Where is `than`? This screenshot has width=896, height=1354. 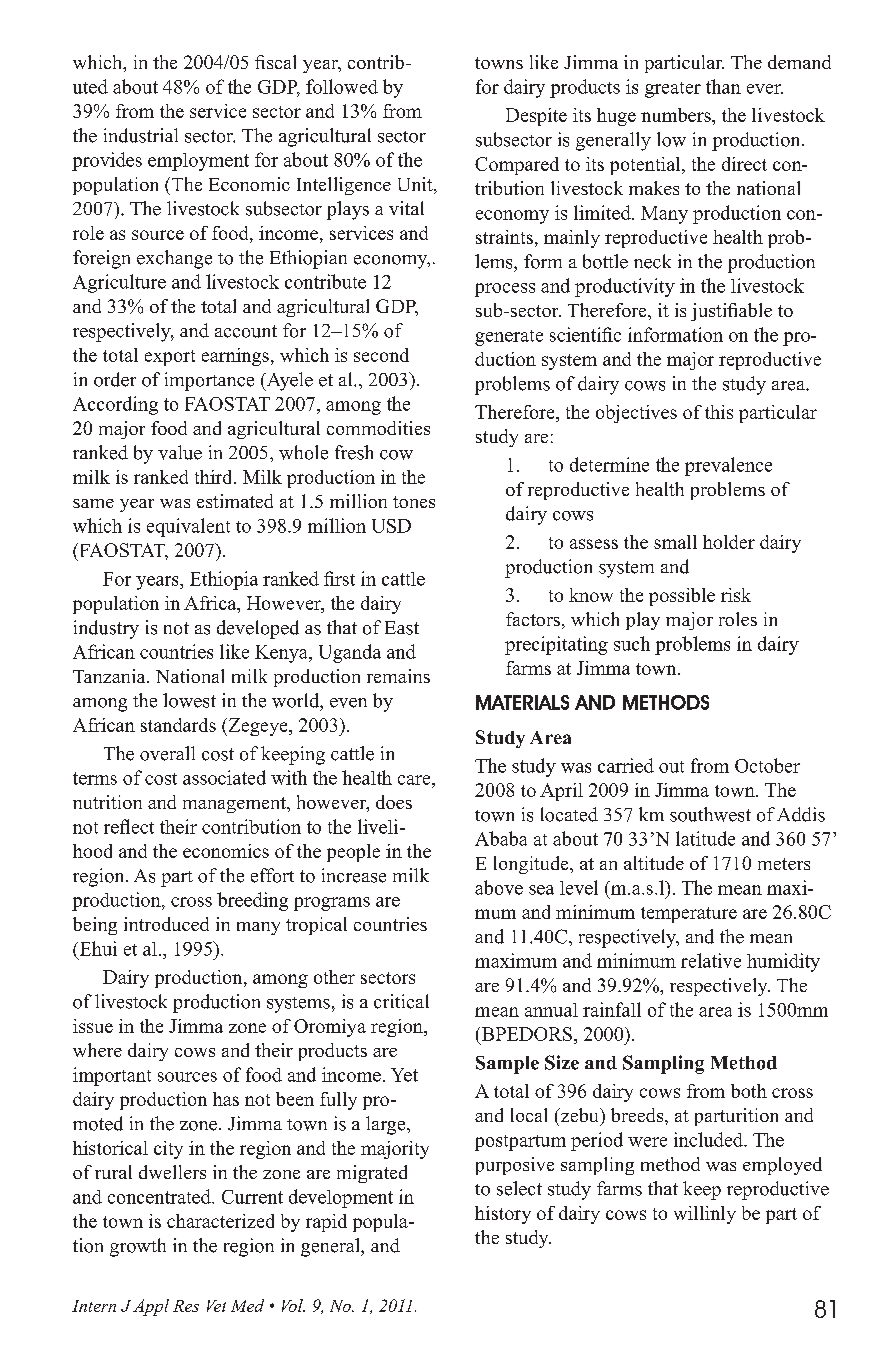
than is located at coordinates (723, 86).
